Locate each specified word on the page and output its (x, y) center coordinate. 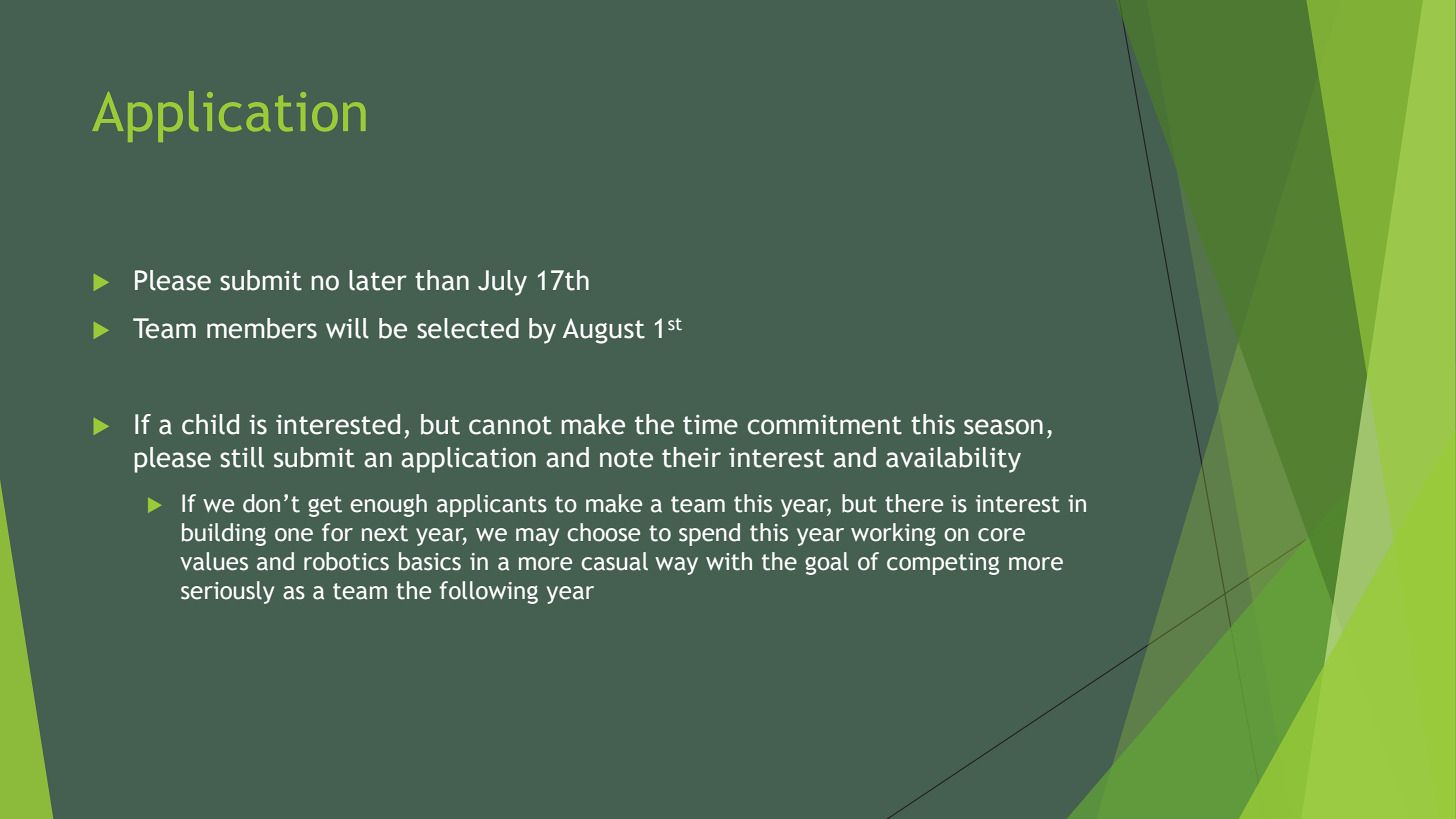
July (502, 283)
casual (614, 561)
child (210, 424)
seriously (227, 592)
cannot (510, 425)
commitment (825, 424)
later (378, 280)
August (604, 331)
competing (943, 564)
